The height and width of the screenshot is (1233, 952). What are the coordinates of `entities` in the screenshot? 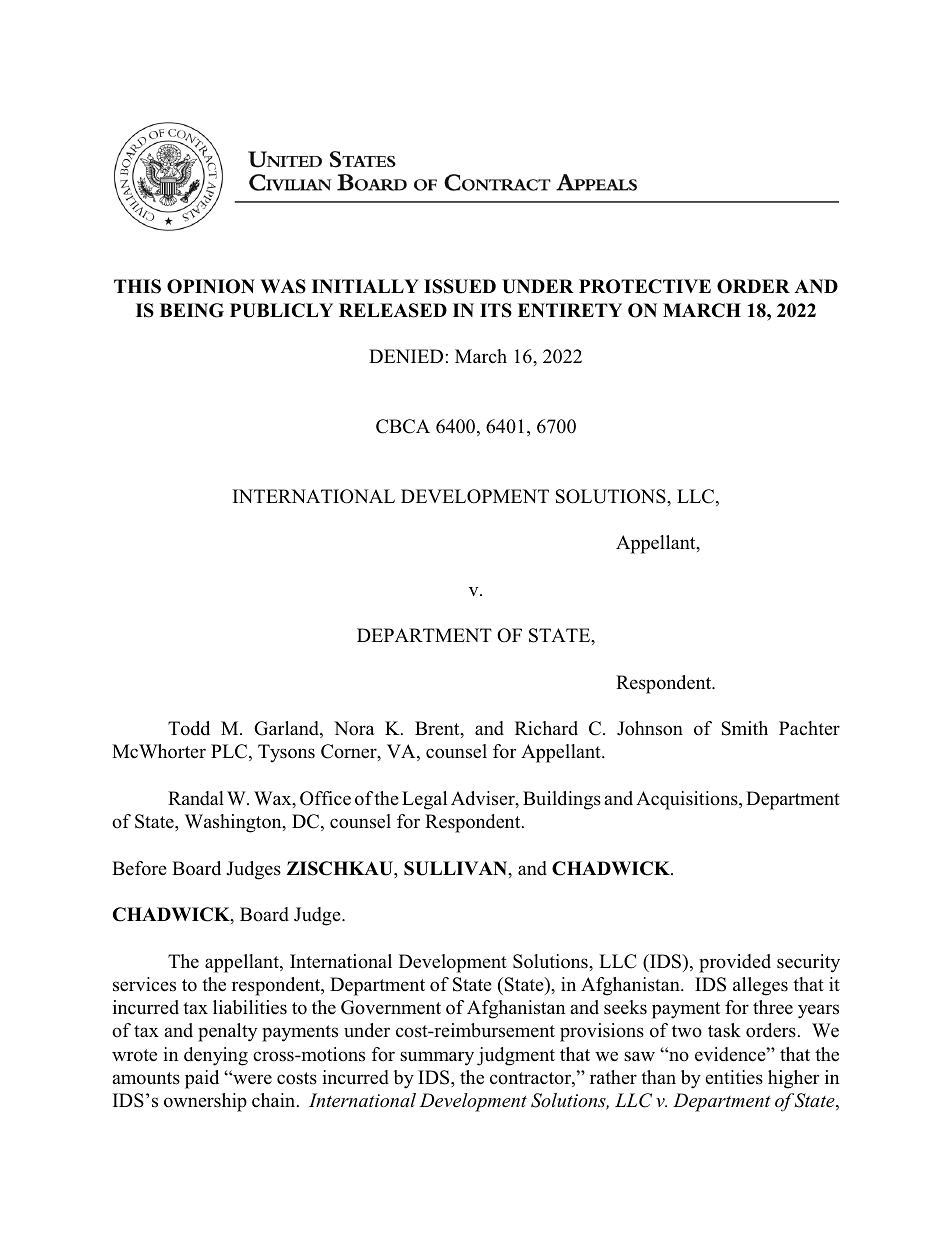 It's located at (734, 1077).
